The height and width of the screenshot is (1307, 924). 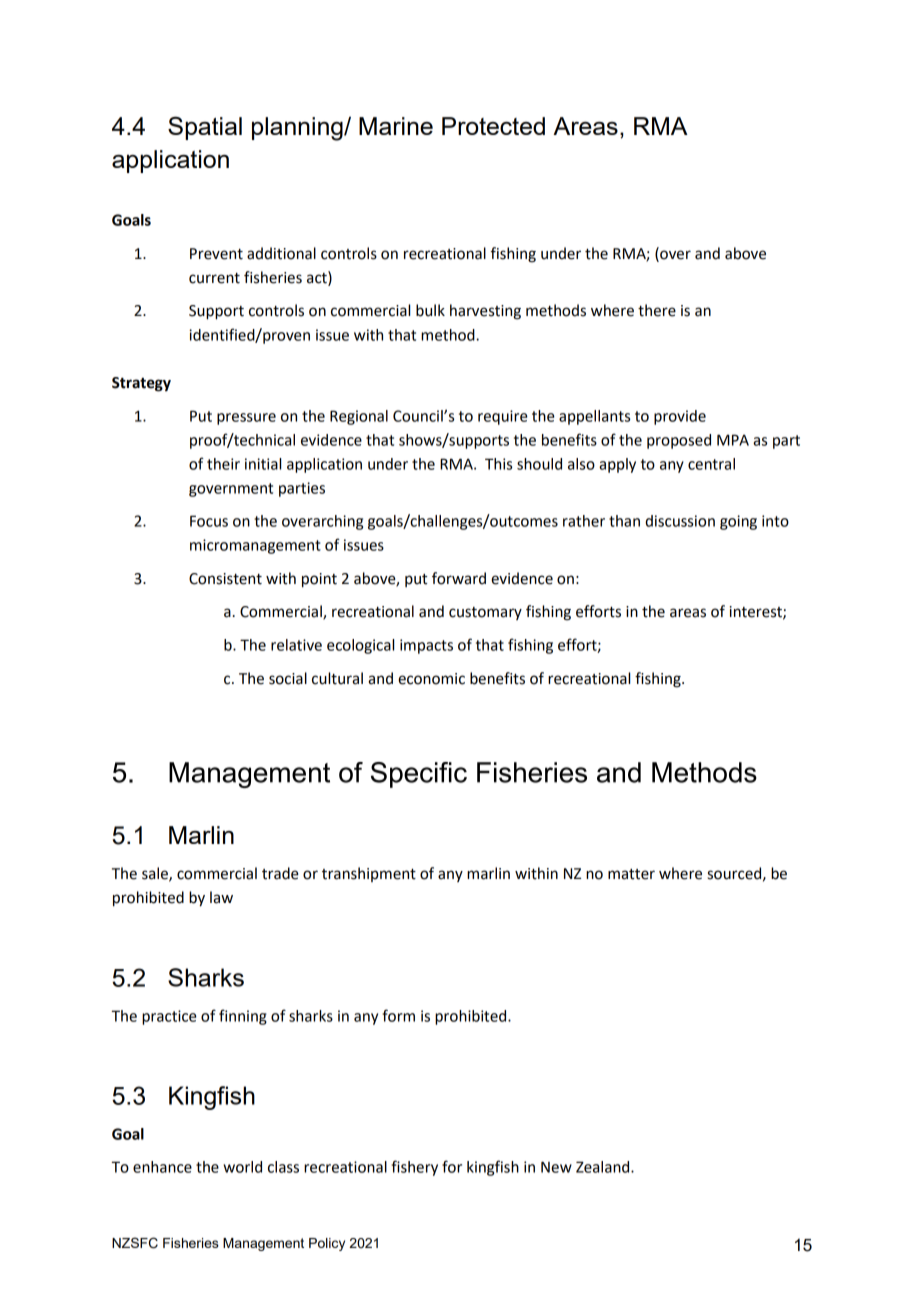 What do you see at coordinates (680, 521) in the screenshot?
I see `discussion` at bounding box center [680, 521].
